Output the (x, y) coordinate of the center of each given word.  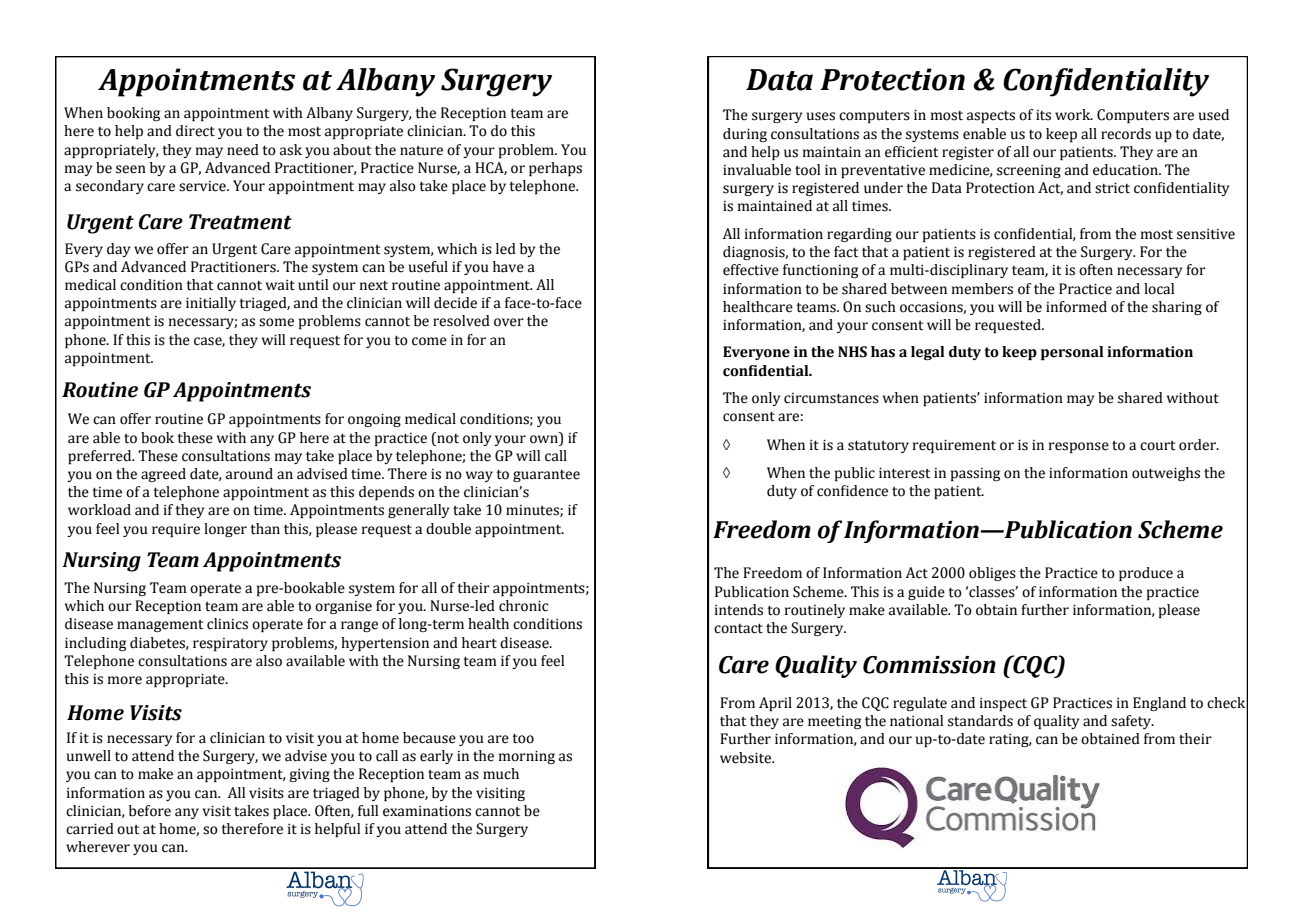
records (1126, 134)
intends (739, 610)
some (276, 322)
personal (1072, 353)
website (747, 758)
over (509, 322)
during (745, 135)
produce (1146, 574)
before (150, 811)
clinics (227, 624)
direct (195, 131)
